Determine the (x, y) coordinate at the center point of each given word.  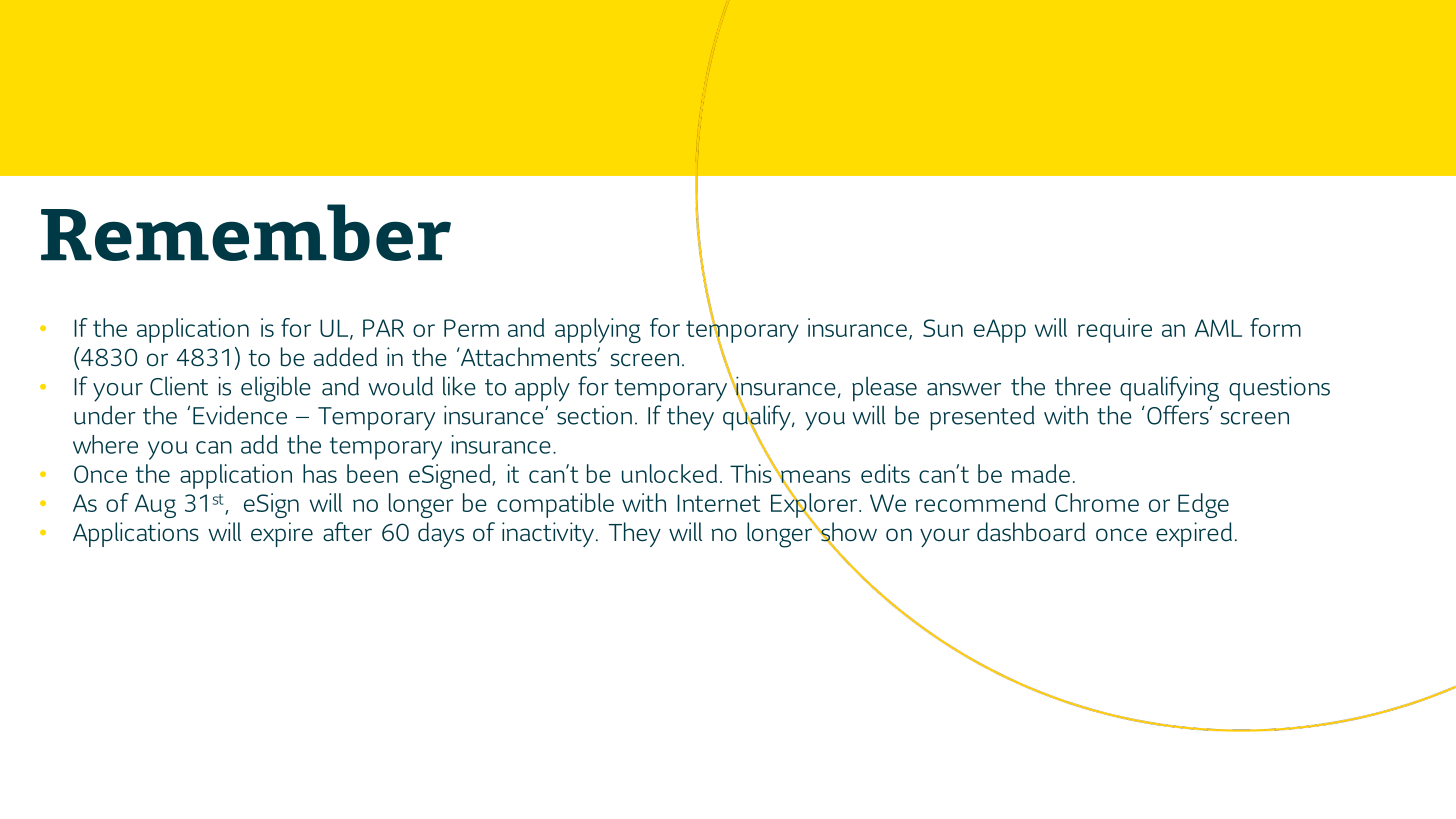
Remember (246, 232)
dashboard (1031, 532)
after (347, 532)
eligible (276, 389)
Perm (471, 328)
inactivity (548, 534)
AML (1218, 328)
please (884, 389)
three (1083, 386)
